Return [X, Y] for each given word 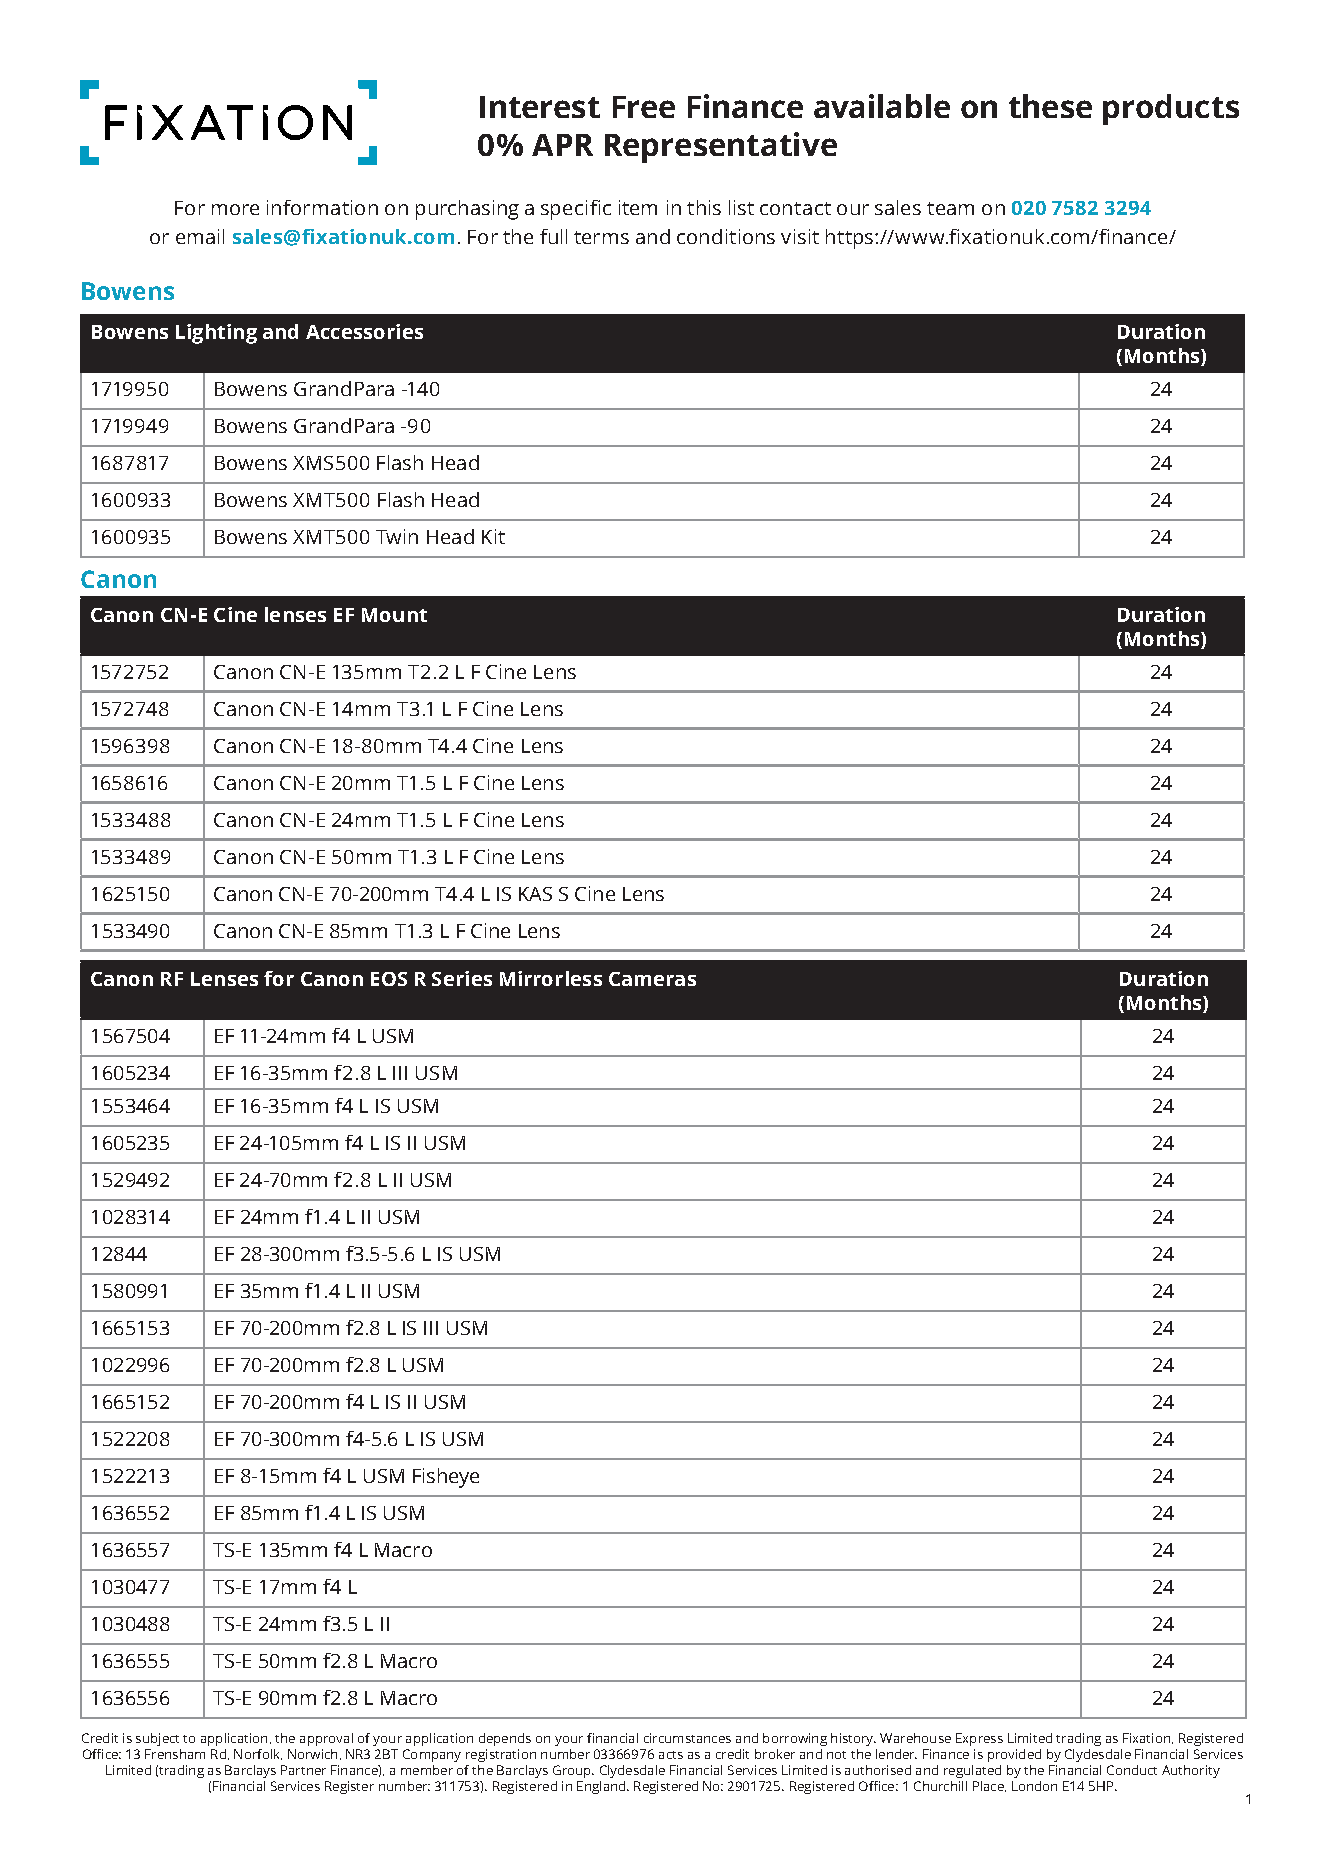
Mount [394, 615]
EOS [389, 979]
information [322, 207]
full [553, 236]
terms [601, 237]
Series [462, 978]
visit [800, 236]
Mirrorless [551, 978]
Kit [493, 536]
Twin [397, 536]
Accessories [364, 331]
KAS [535, 894]
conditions [726, 236]
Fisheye [446, 1478]
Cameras [652, 979]
